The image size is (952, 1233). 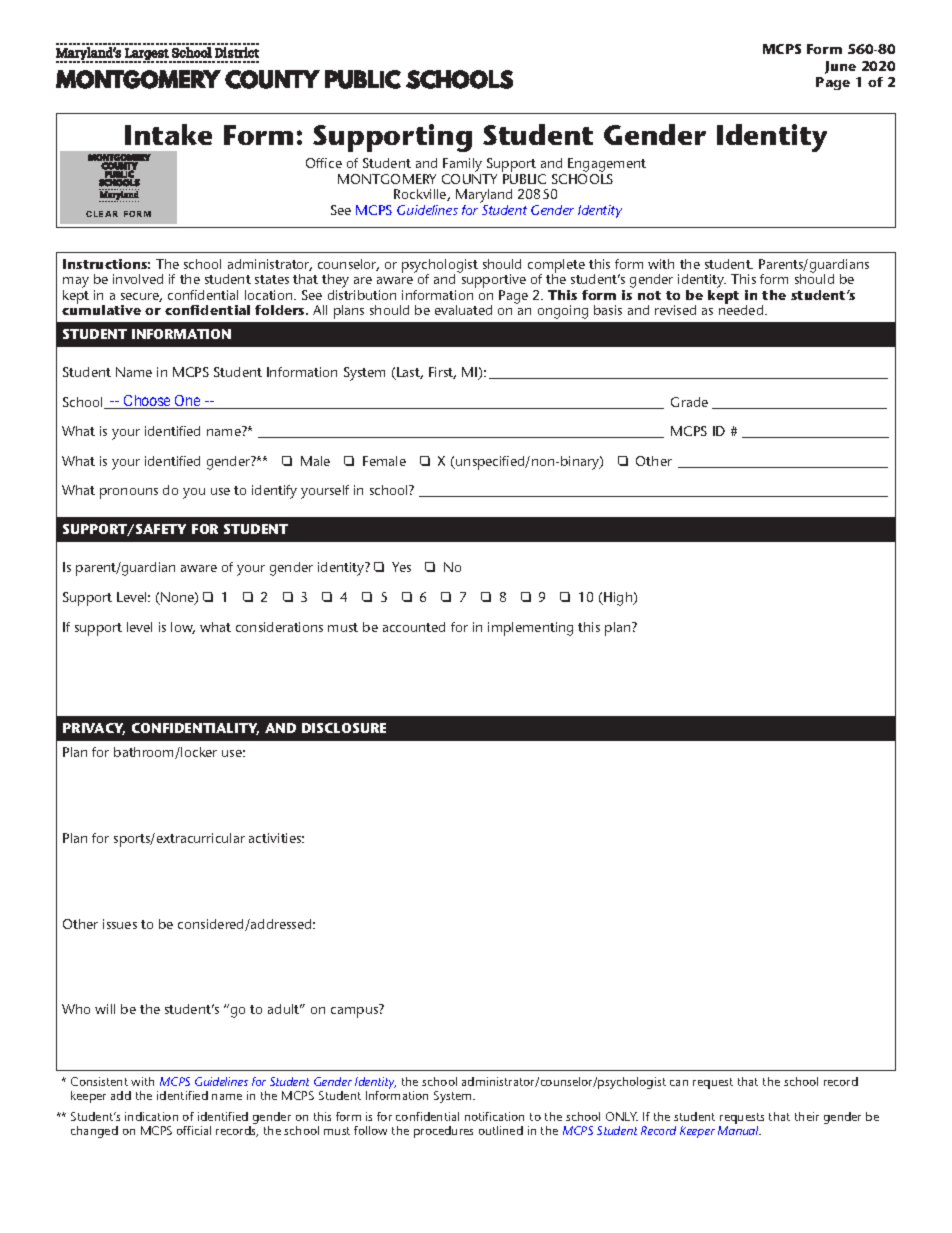 What do you see at coordinates (151, 1116) in the page?
I see `indication` at bounding box center [151, 1116].
